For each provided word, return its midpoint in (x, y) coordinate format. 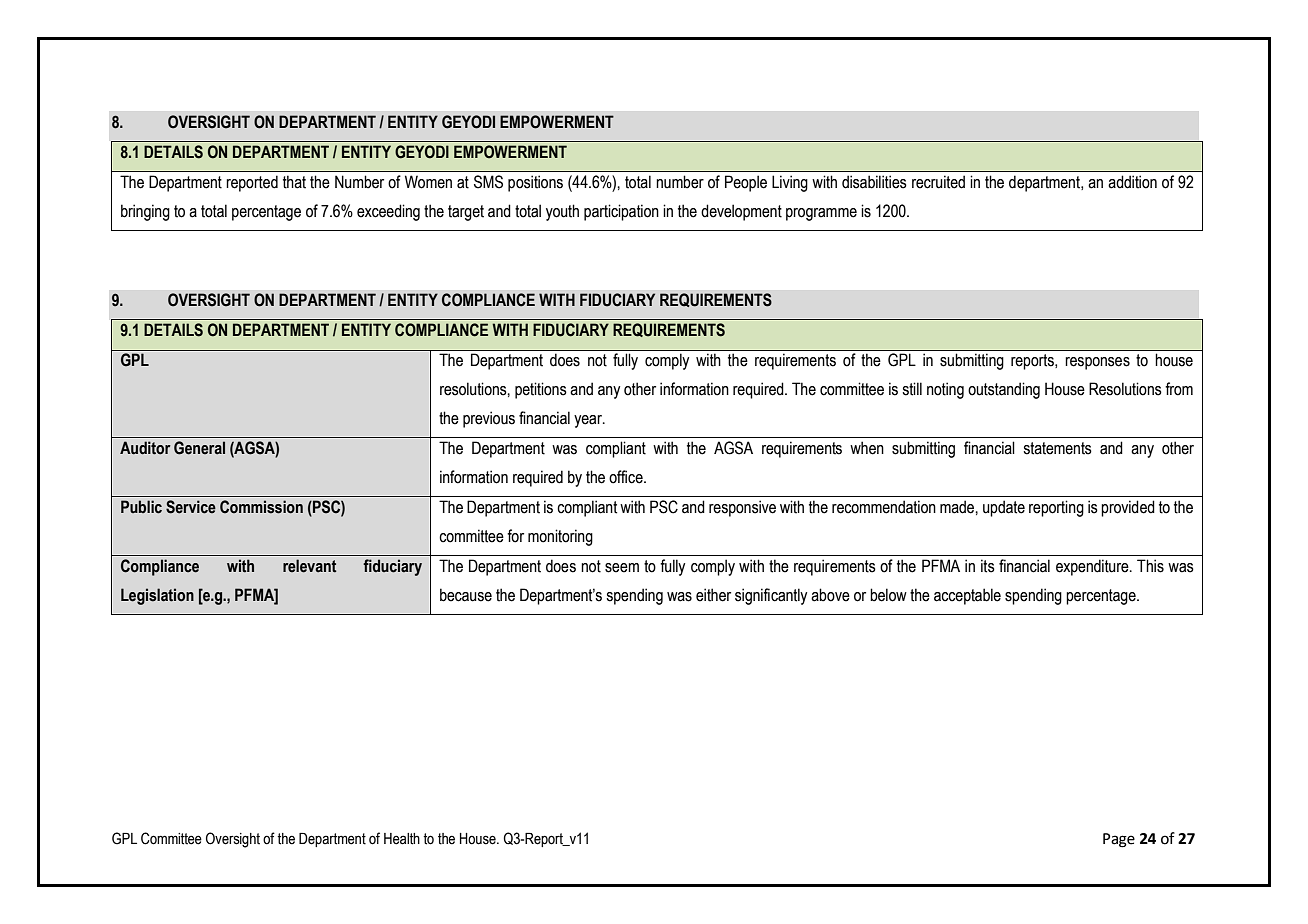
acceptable (967, 596)
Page (1119, 840)
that (294, 182)
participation (621, 212)
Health (402, 839)
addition (1132, 182)
